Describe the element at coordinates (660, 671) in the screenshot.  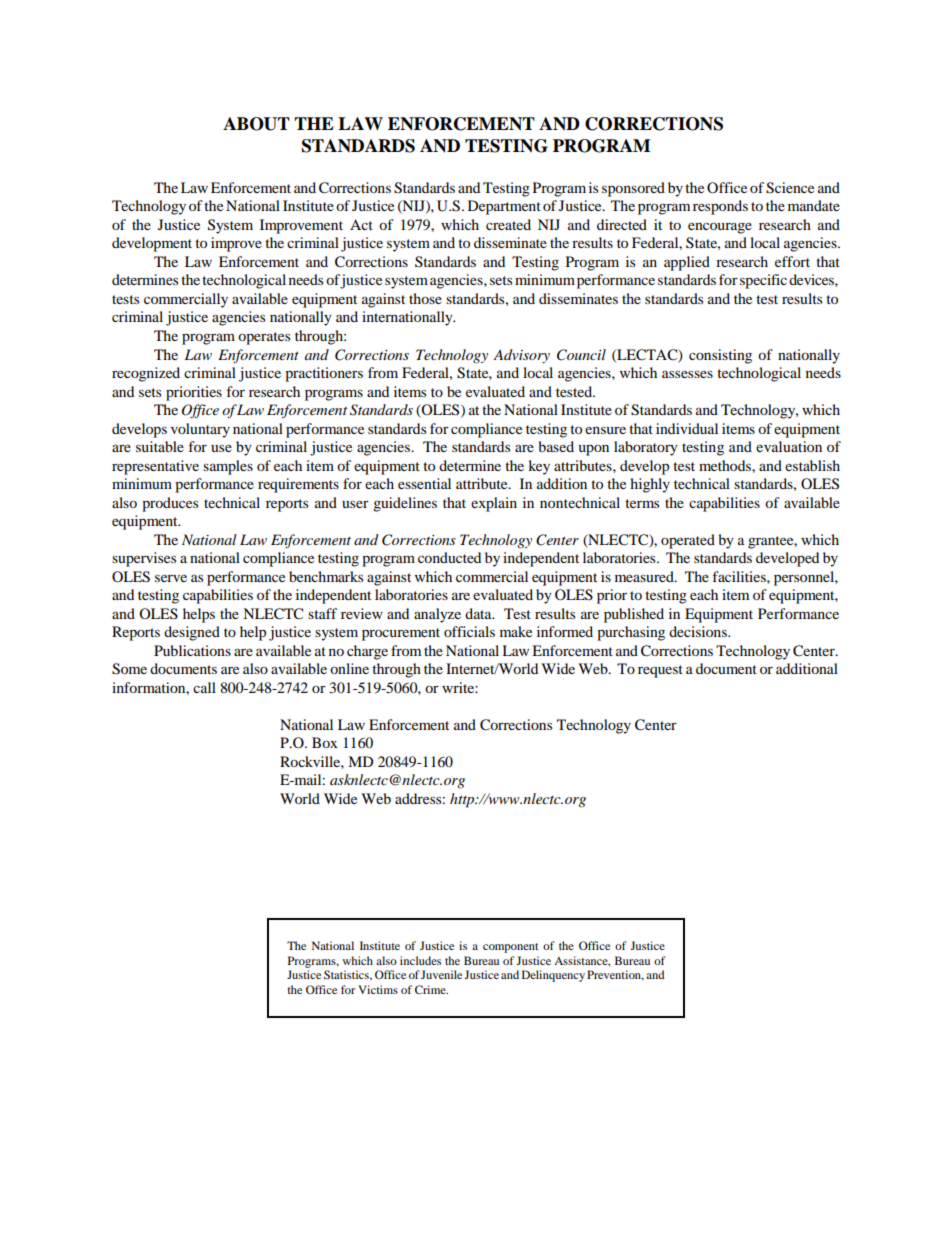
I see `request` at that location.
